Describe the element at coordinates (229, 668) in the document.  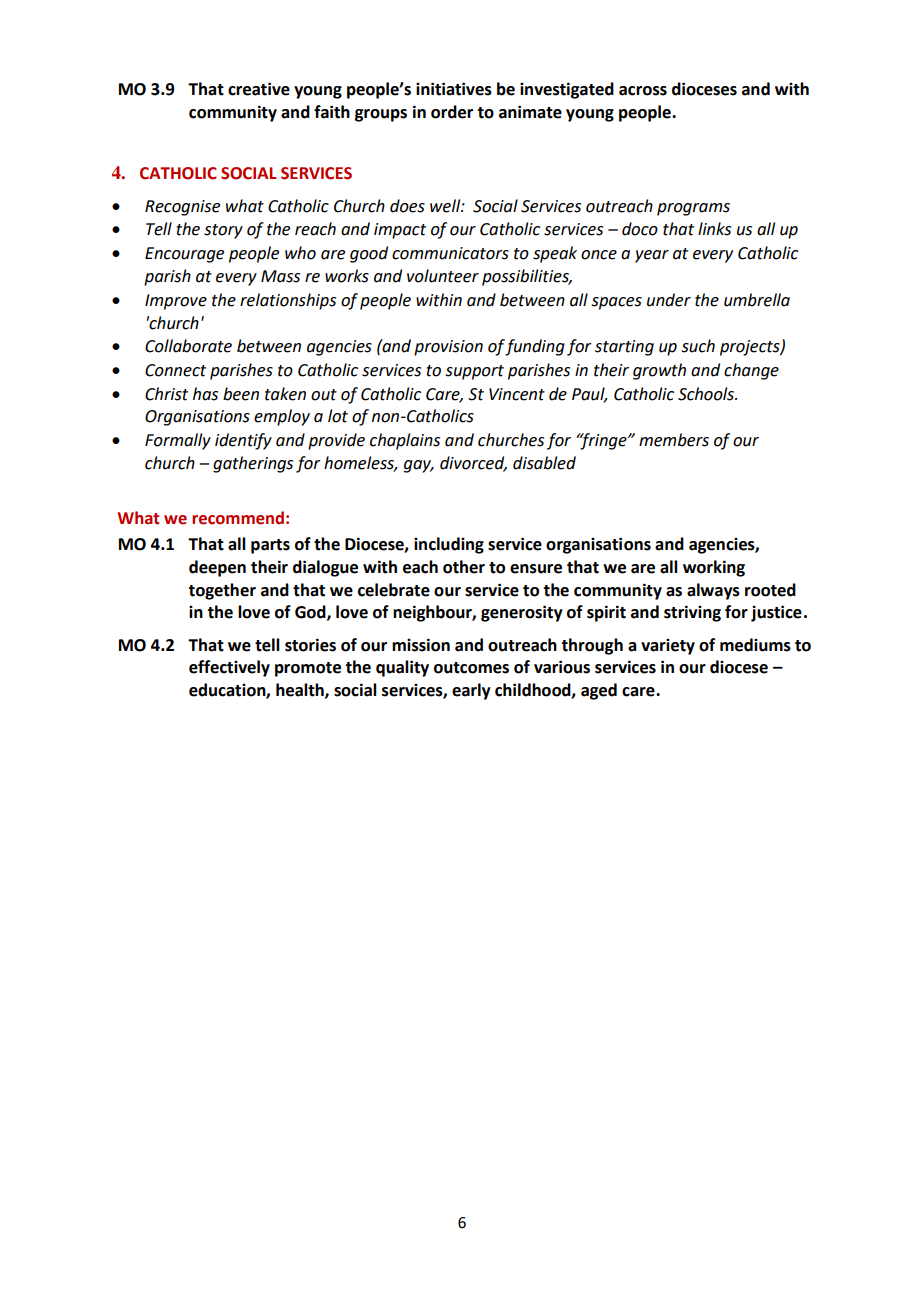
I see `effectively` at that location.
